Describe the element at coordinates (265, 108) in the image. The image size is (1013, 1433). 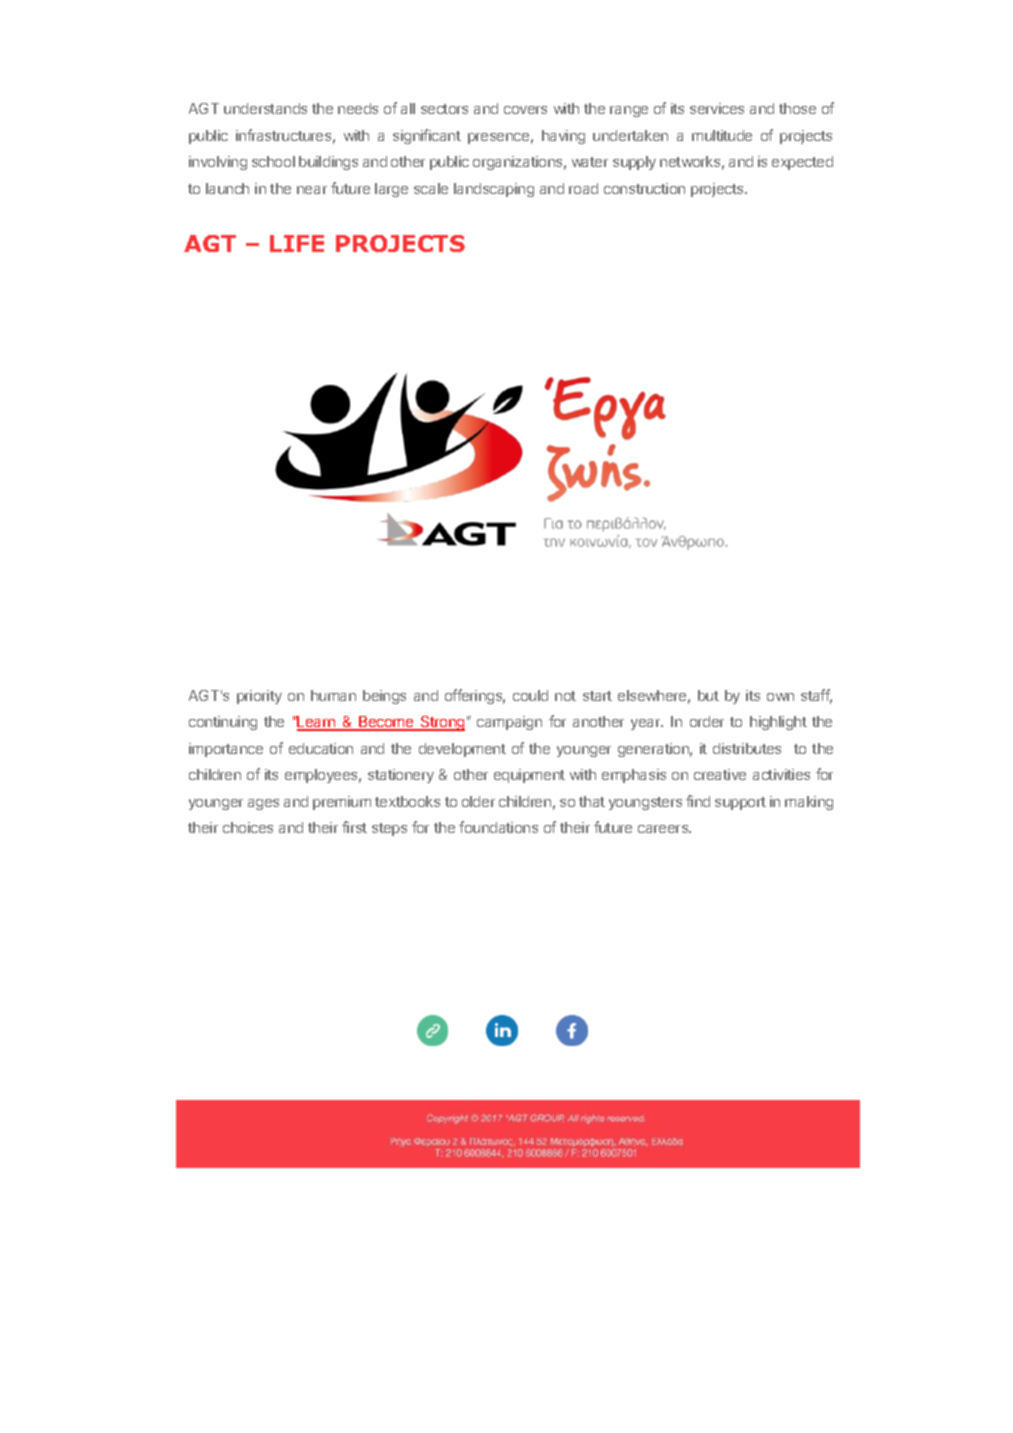
I see `understands` at that location.
